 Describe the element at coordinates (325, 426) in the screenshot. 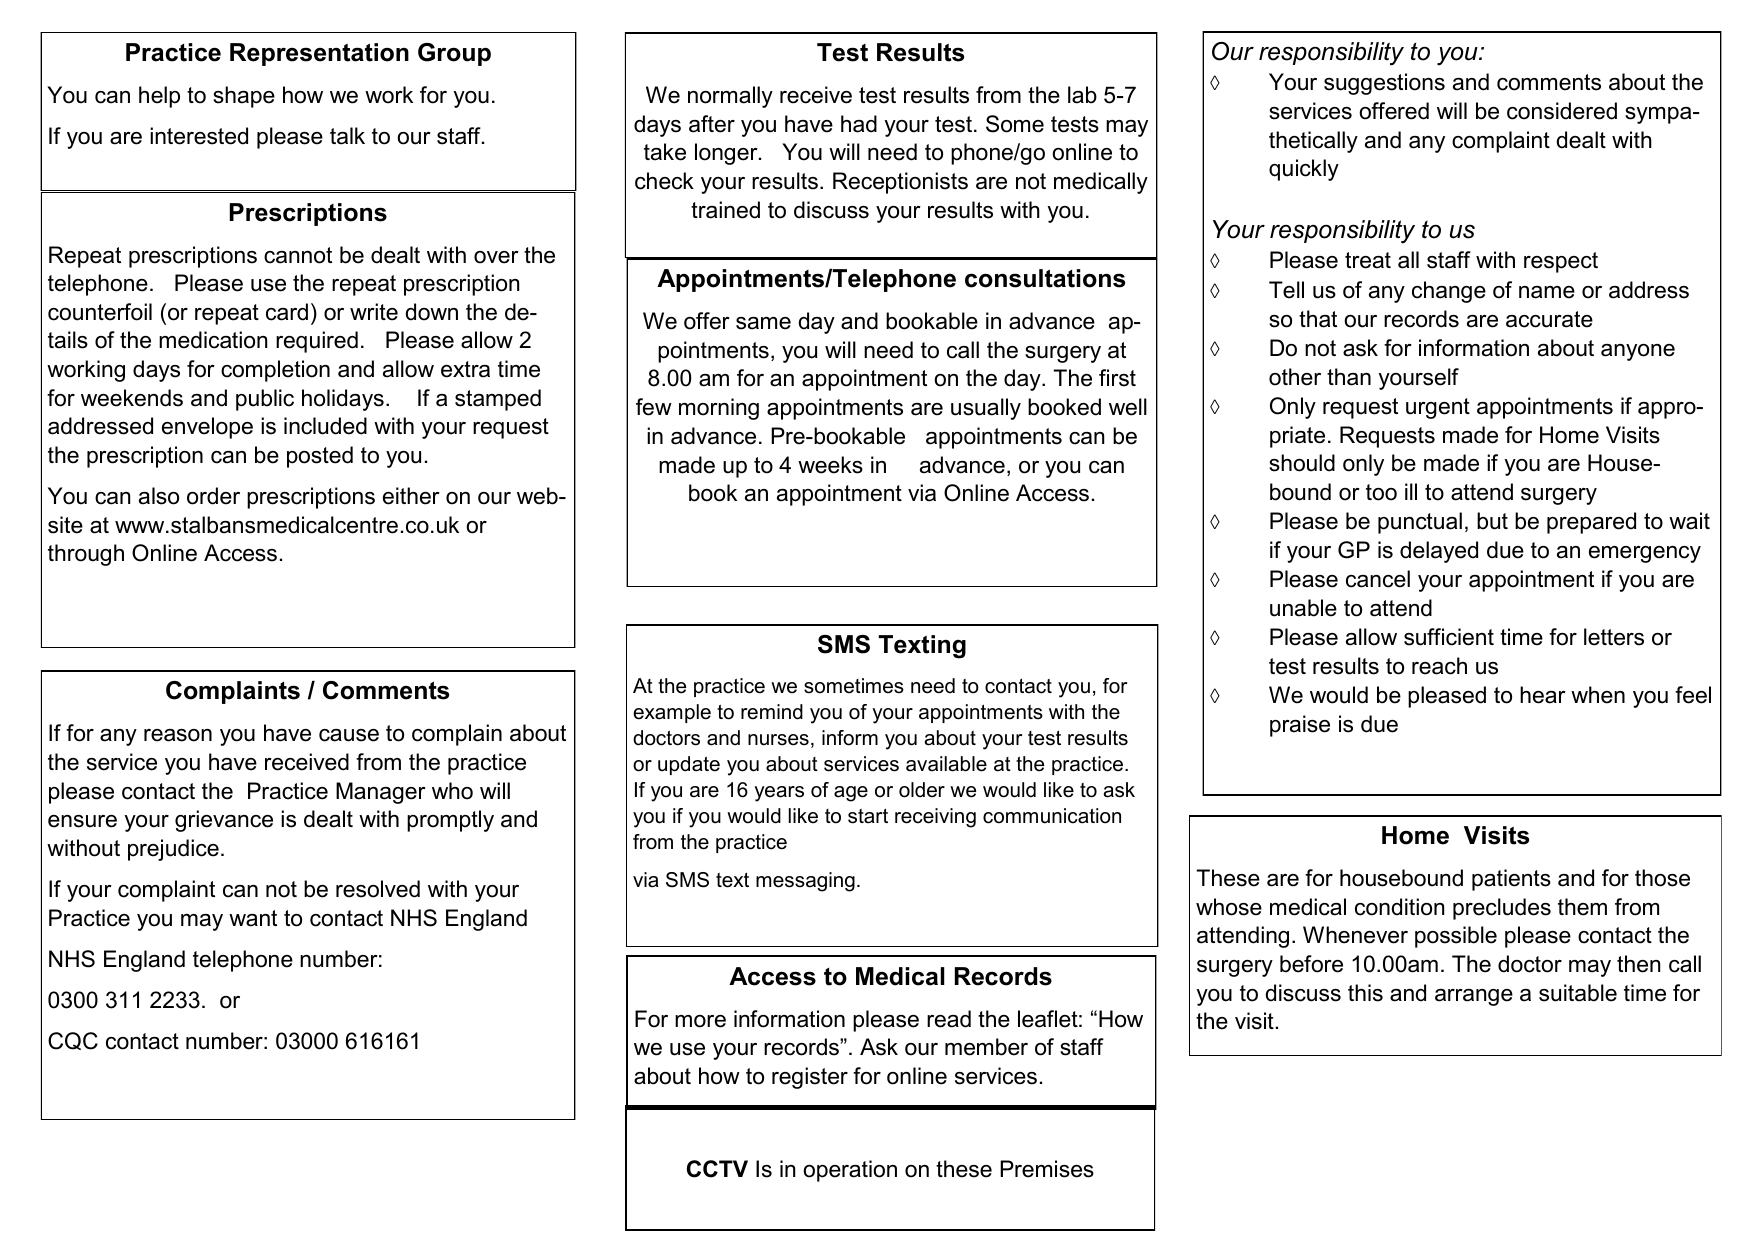

I see `included` at that location.
